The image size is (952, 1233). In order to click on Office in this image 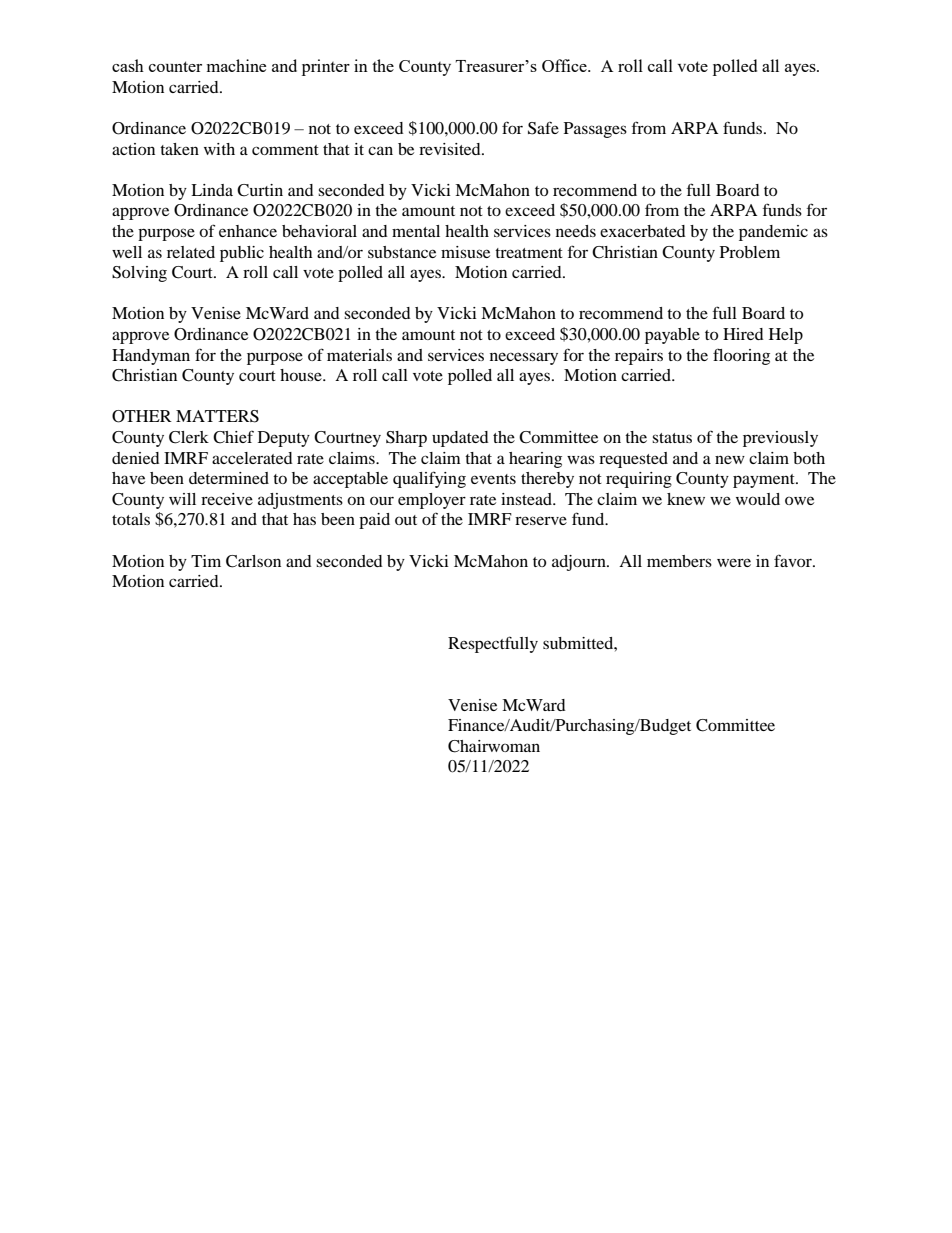, I will do `click(565, 65)`.
